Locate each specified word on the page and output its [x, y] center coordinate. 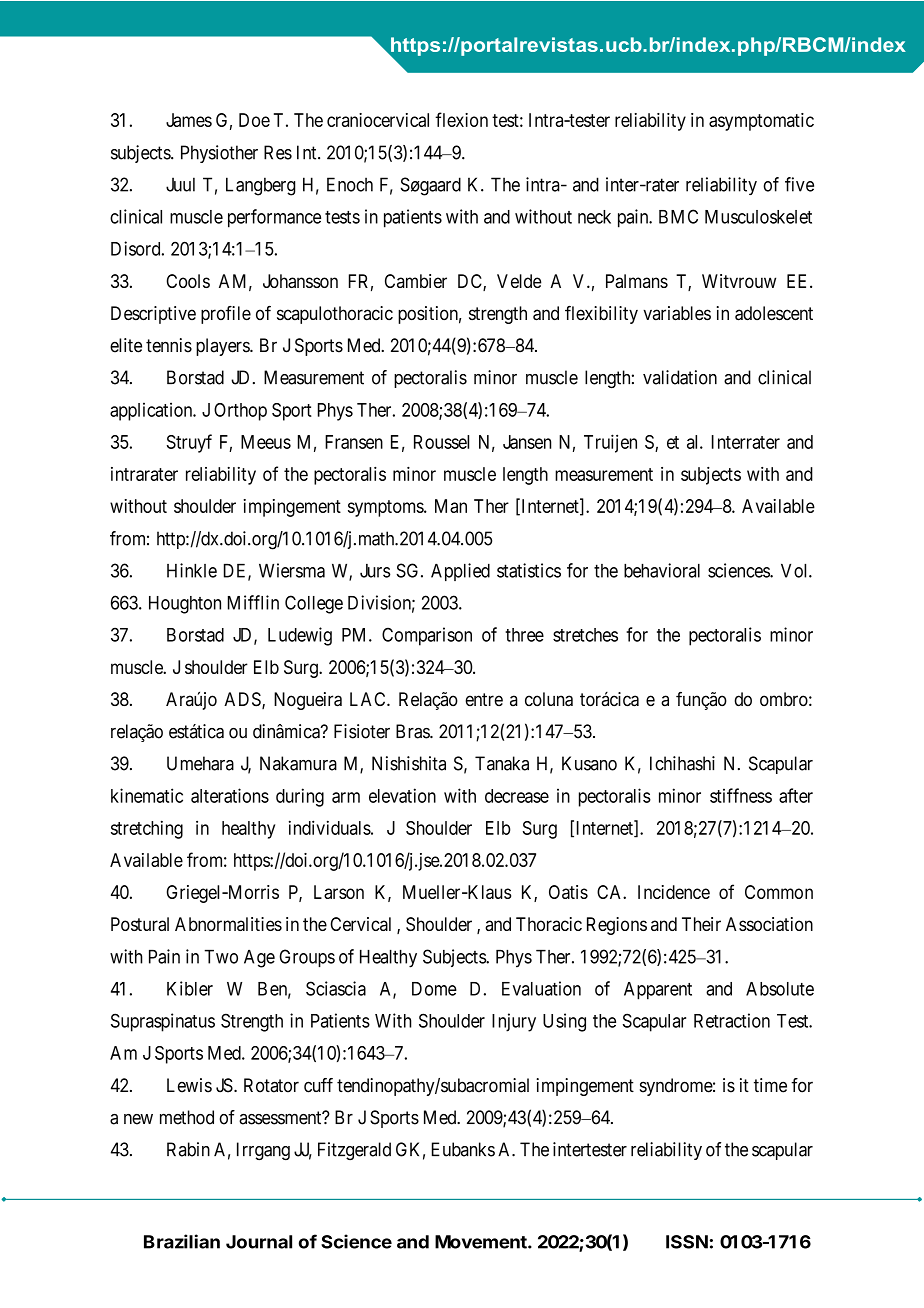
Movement [482, 1242]
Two [221, 956]
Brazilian [182, 1241]
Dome [434, 989]
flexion [461, 119]
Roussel [441, 442]
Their [701, 924]
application [152, 411]
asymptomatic [761, 122]
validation [680, 377]
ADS [243, 700]
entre [484, 699]
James [189, 120]
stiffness [741, 795]
